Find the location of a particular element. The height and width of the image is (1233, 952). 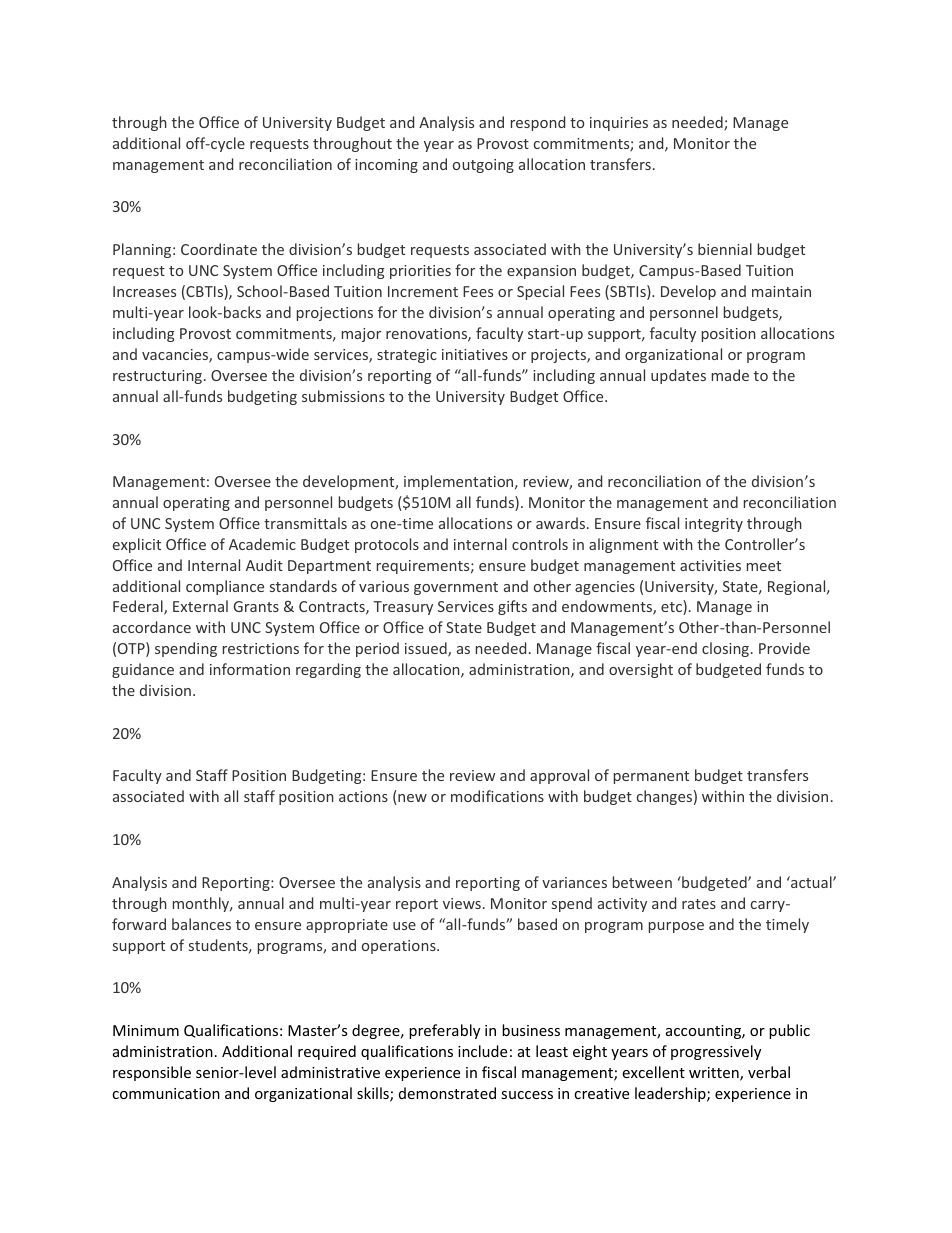

closing is located at coordinates (727, 649).
